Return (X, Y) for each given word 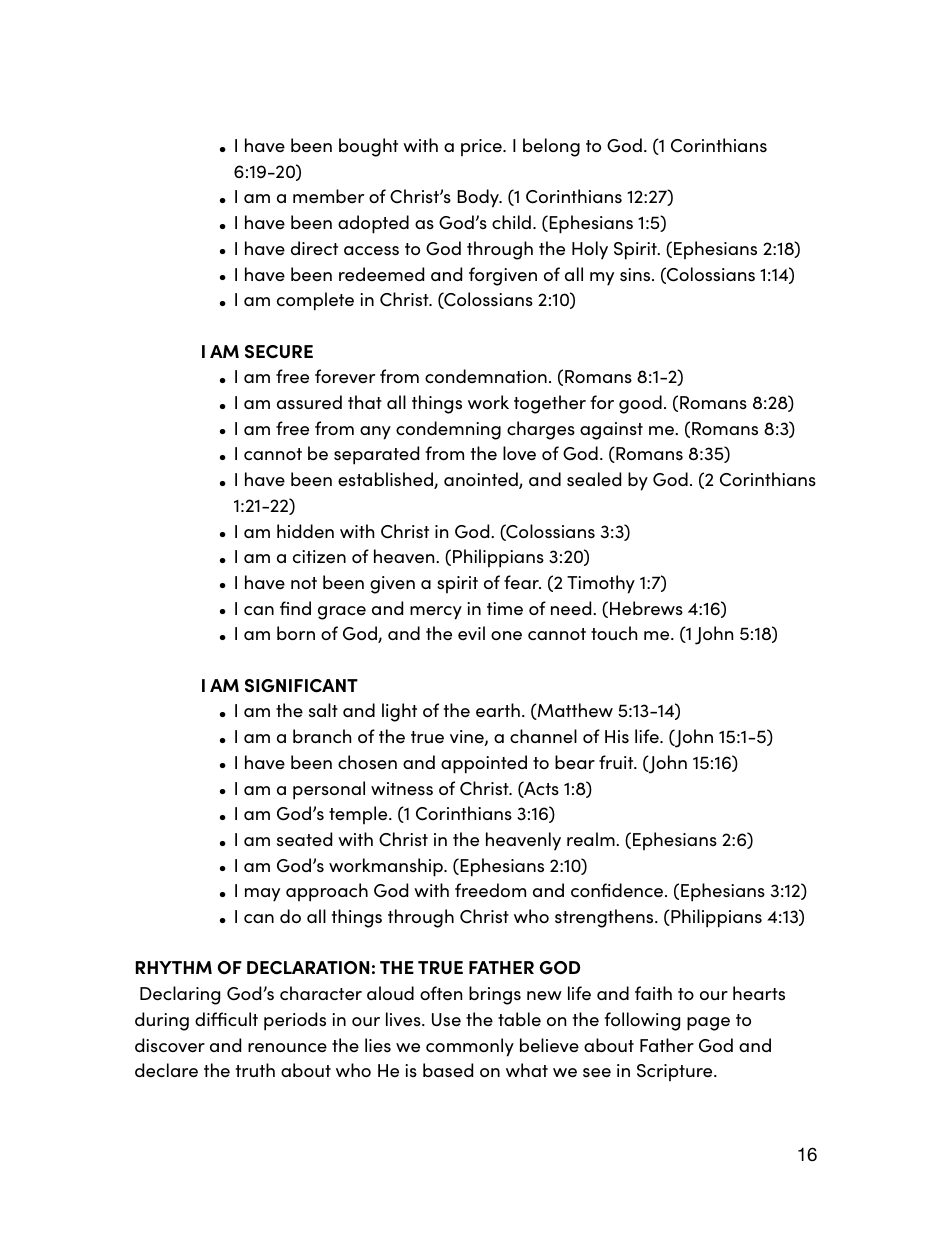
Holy (590, 250)
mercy (436, 613)
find (295, 608)
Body (479, 198)
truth (255, 1070)
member (328, 196)
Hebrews (646, 608)
